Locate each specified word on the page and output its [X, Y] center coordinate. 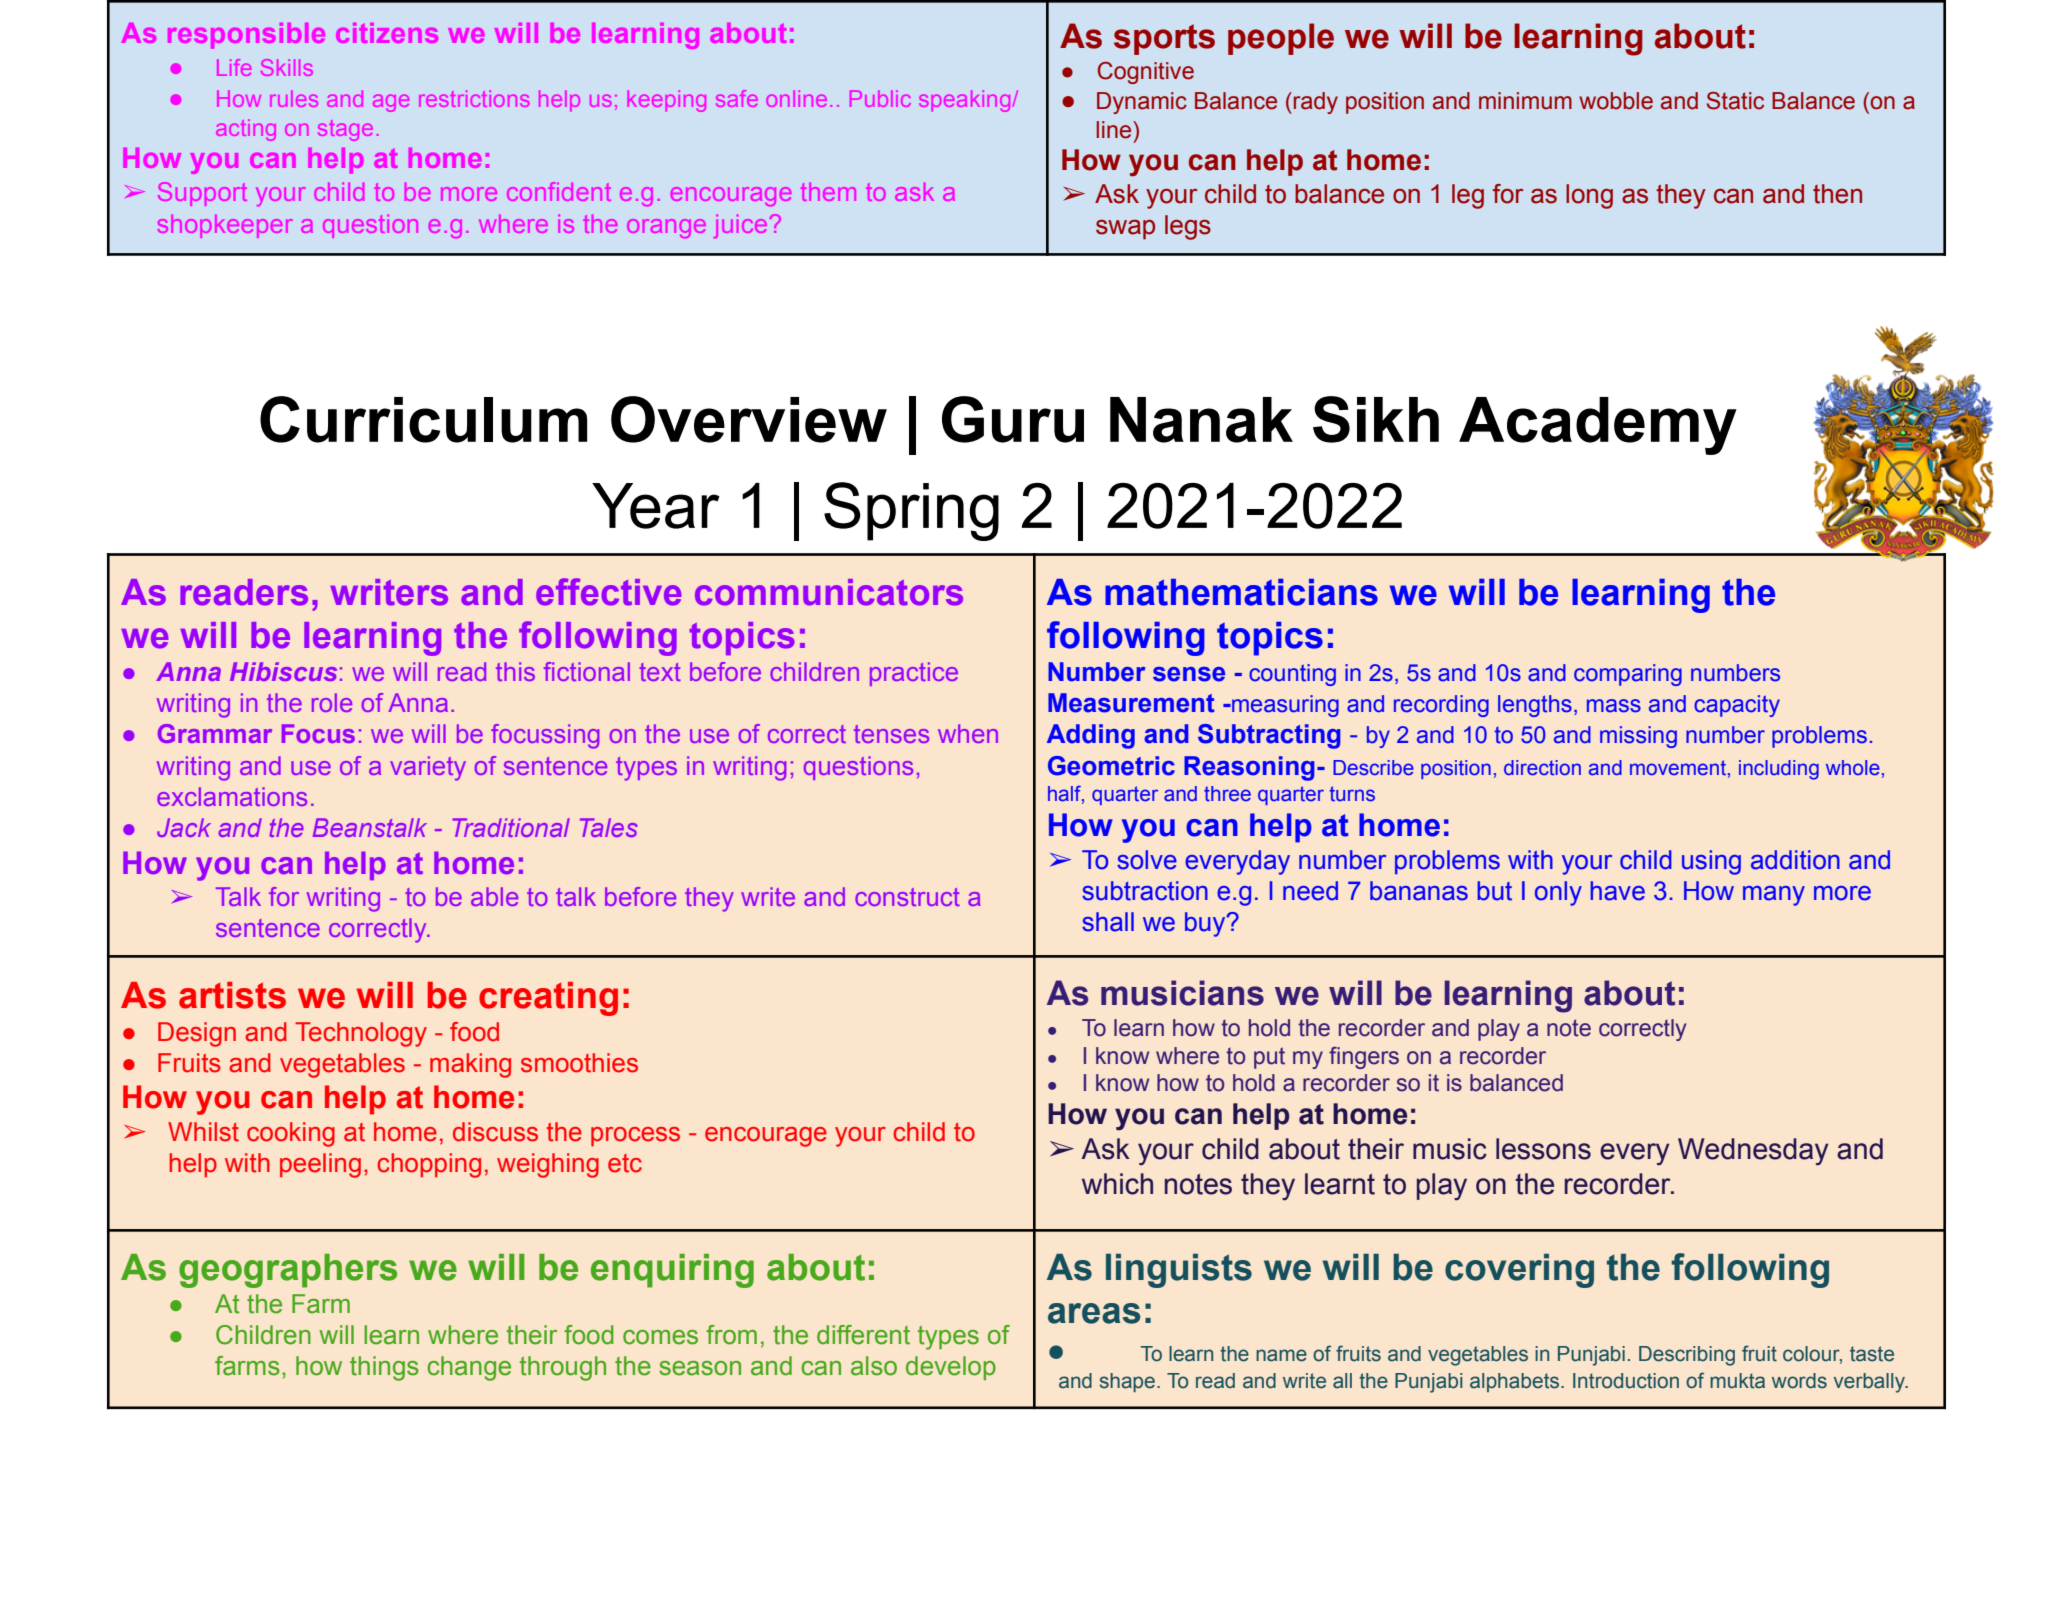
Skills [287, 67]
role [332, 702]
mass [1614, 706]
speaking [965, 101]
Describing [1687, 1356]
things [384, 1368]
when [968, 733]
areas [1094, 1313]
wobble [1616, 101]
